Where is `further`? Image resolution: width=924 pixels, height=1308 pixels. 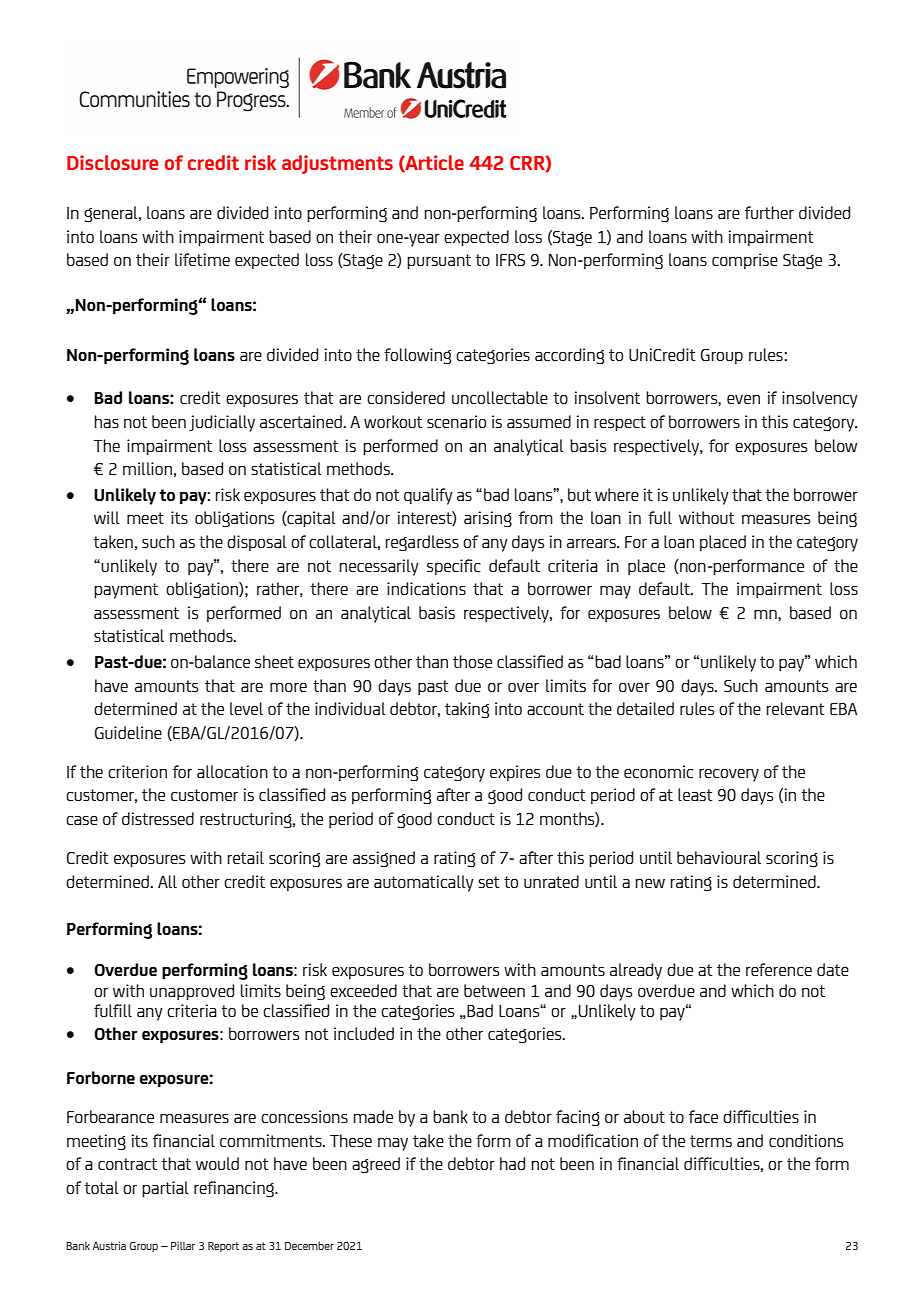 further is located at coordinates (769, 212).
